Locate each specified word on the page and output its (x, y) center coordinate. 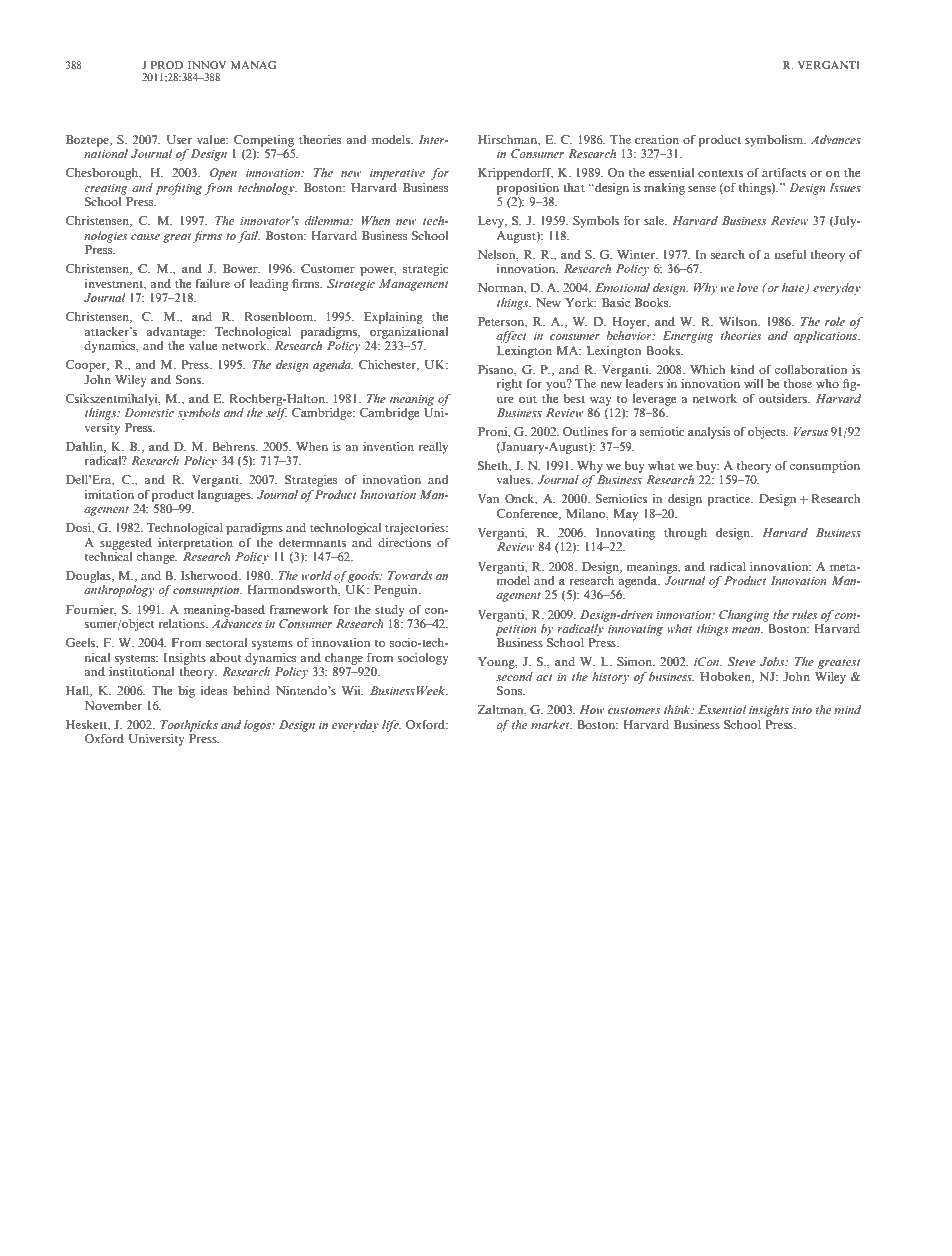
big (186, 692)
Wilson (739, 321)
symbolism (775, 141)
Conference (528, 514)
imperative (397, 174)
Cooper (87, 366)
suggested (126, 544)
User (179, 139)
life (391, 726)
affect (511, 337)
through (685, 534)
